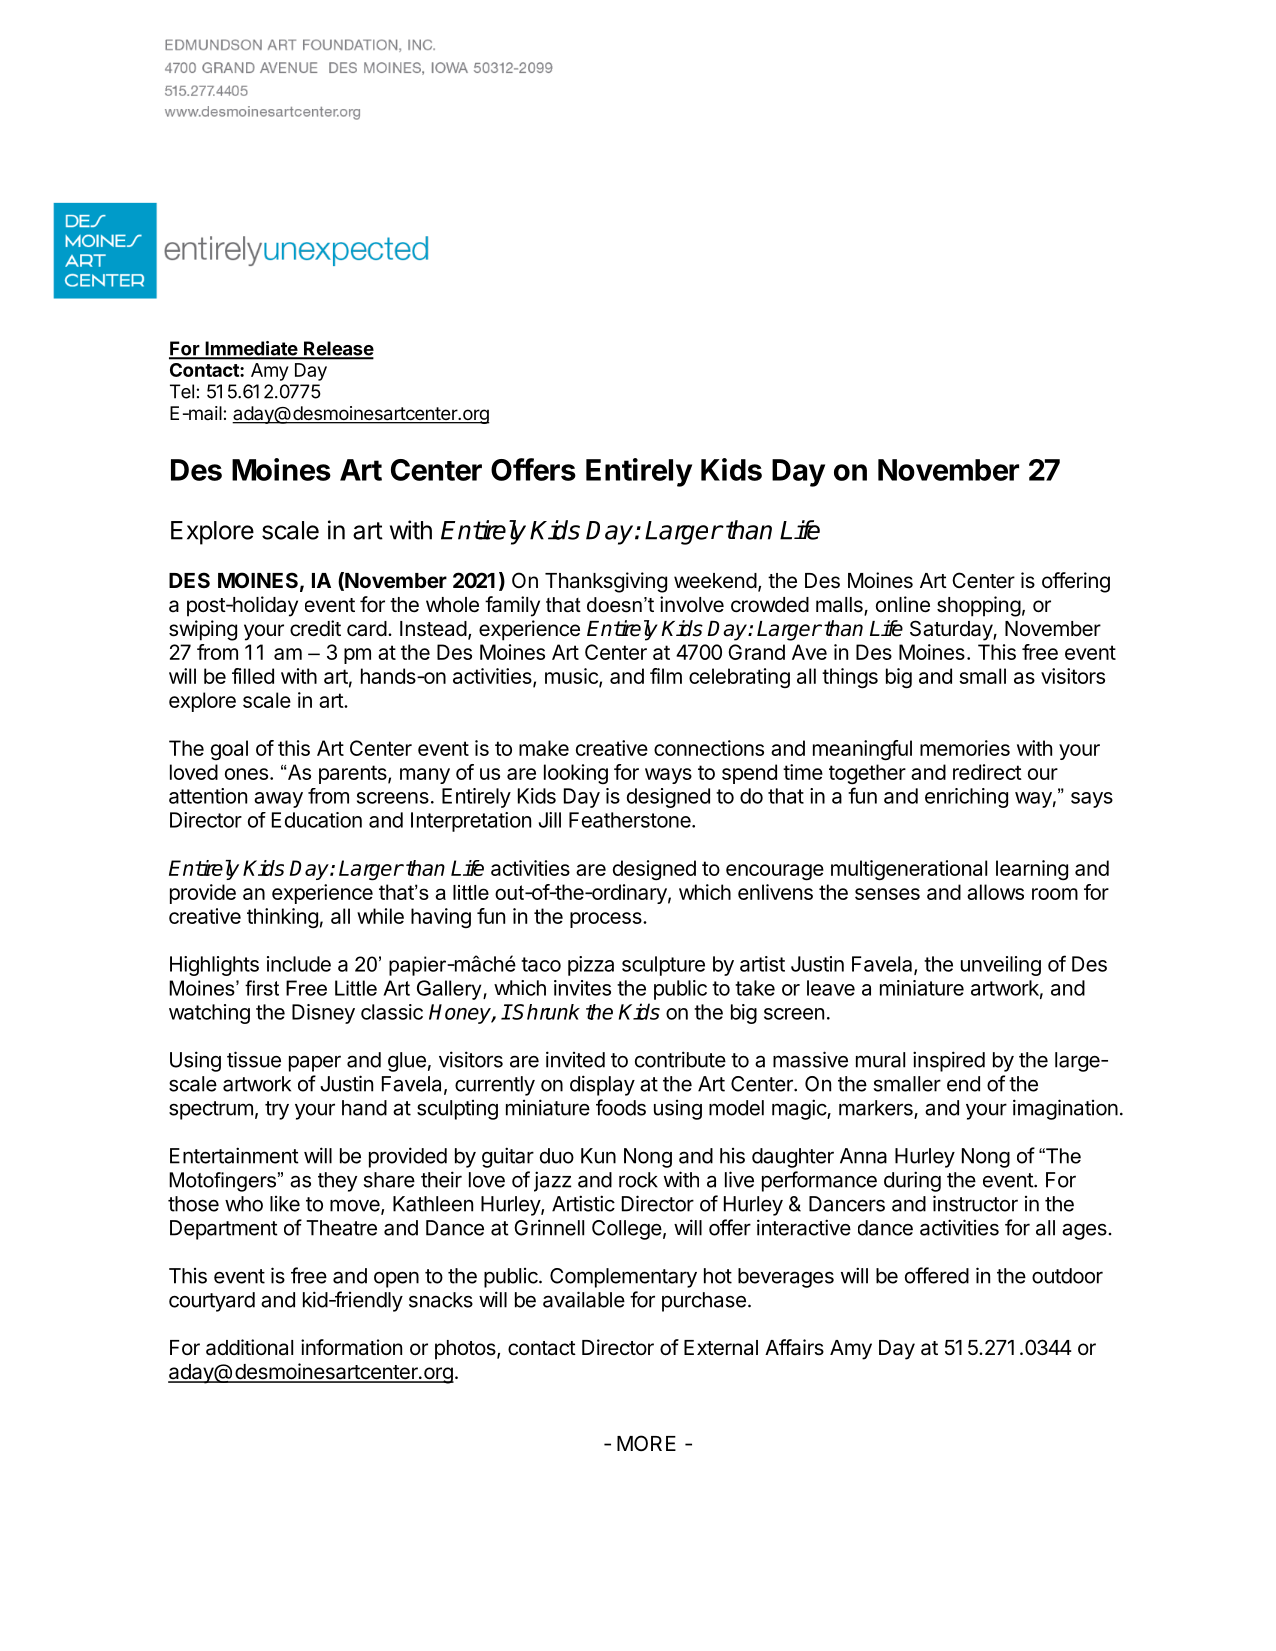 This image has height=1651, width=1276. I want to click on credit, so click(315, 628).
